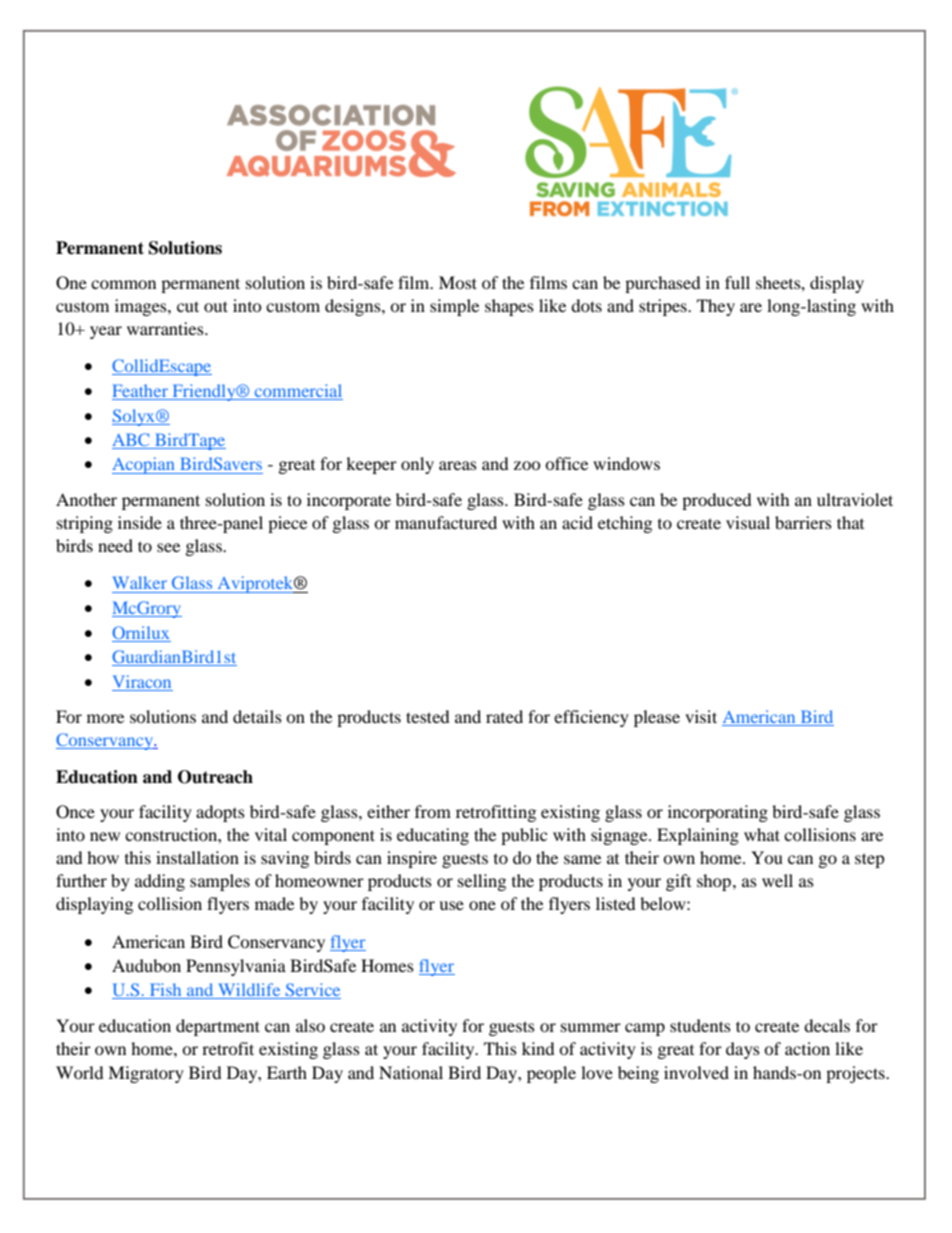 This screenshot has width=952, height=1233. I want to click on kind, so click(538, 1048).
